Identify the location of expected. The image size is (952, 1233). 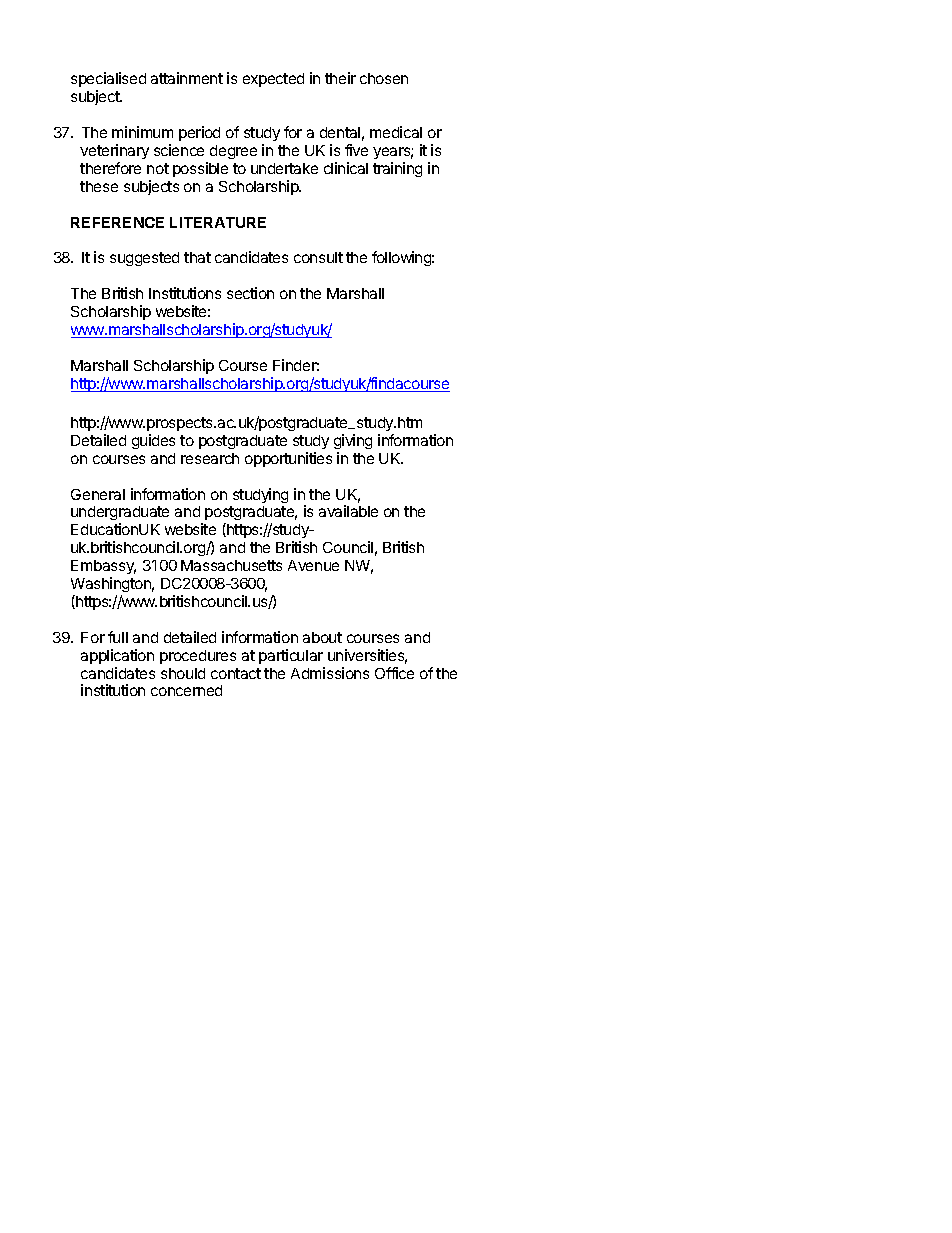
(273, 80).
